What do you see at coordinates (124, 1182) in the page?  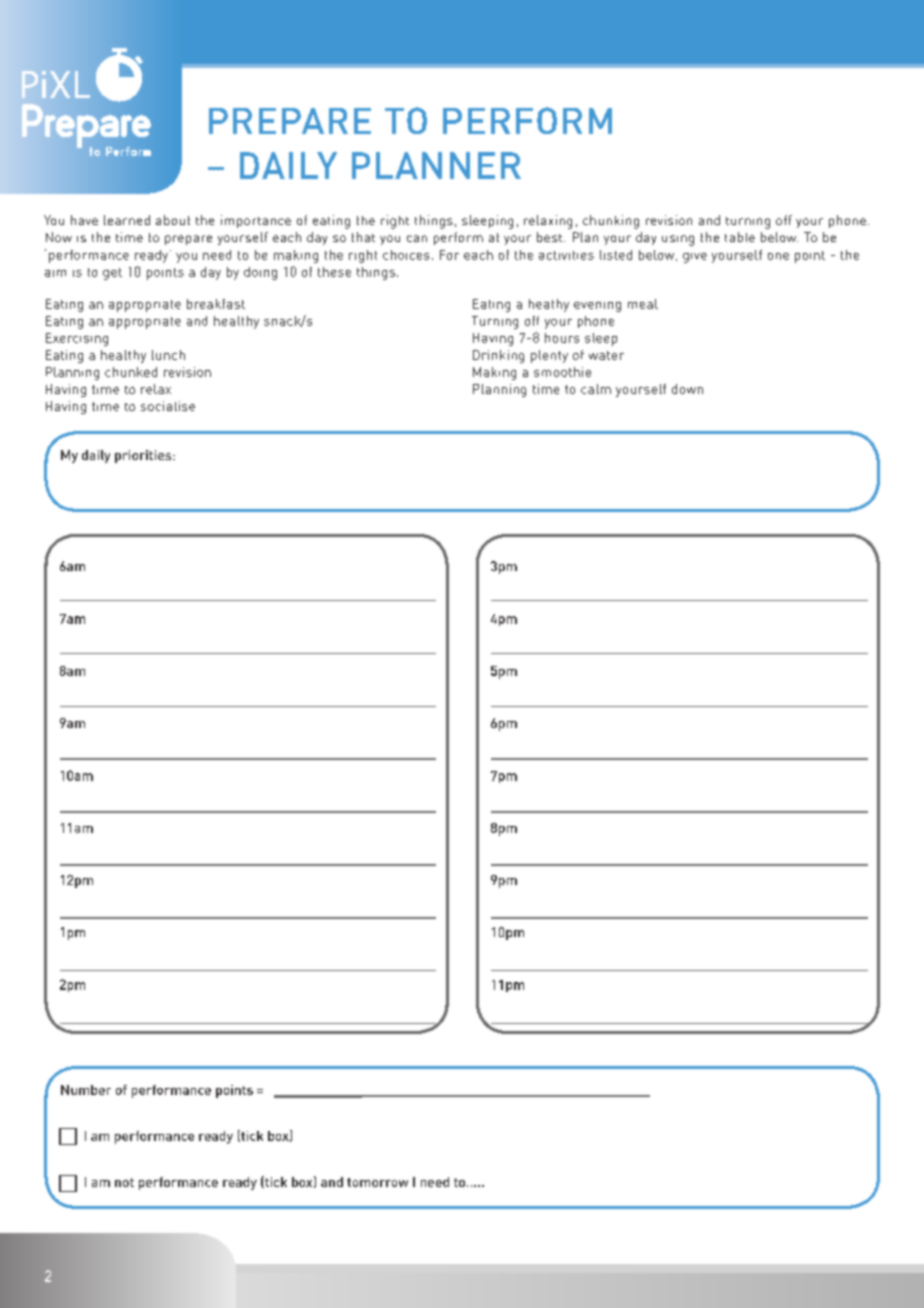 I see `not` at bounding box center [124, 1182].
